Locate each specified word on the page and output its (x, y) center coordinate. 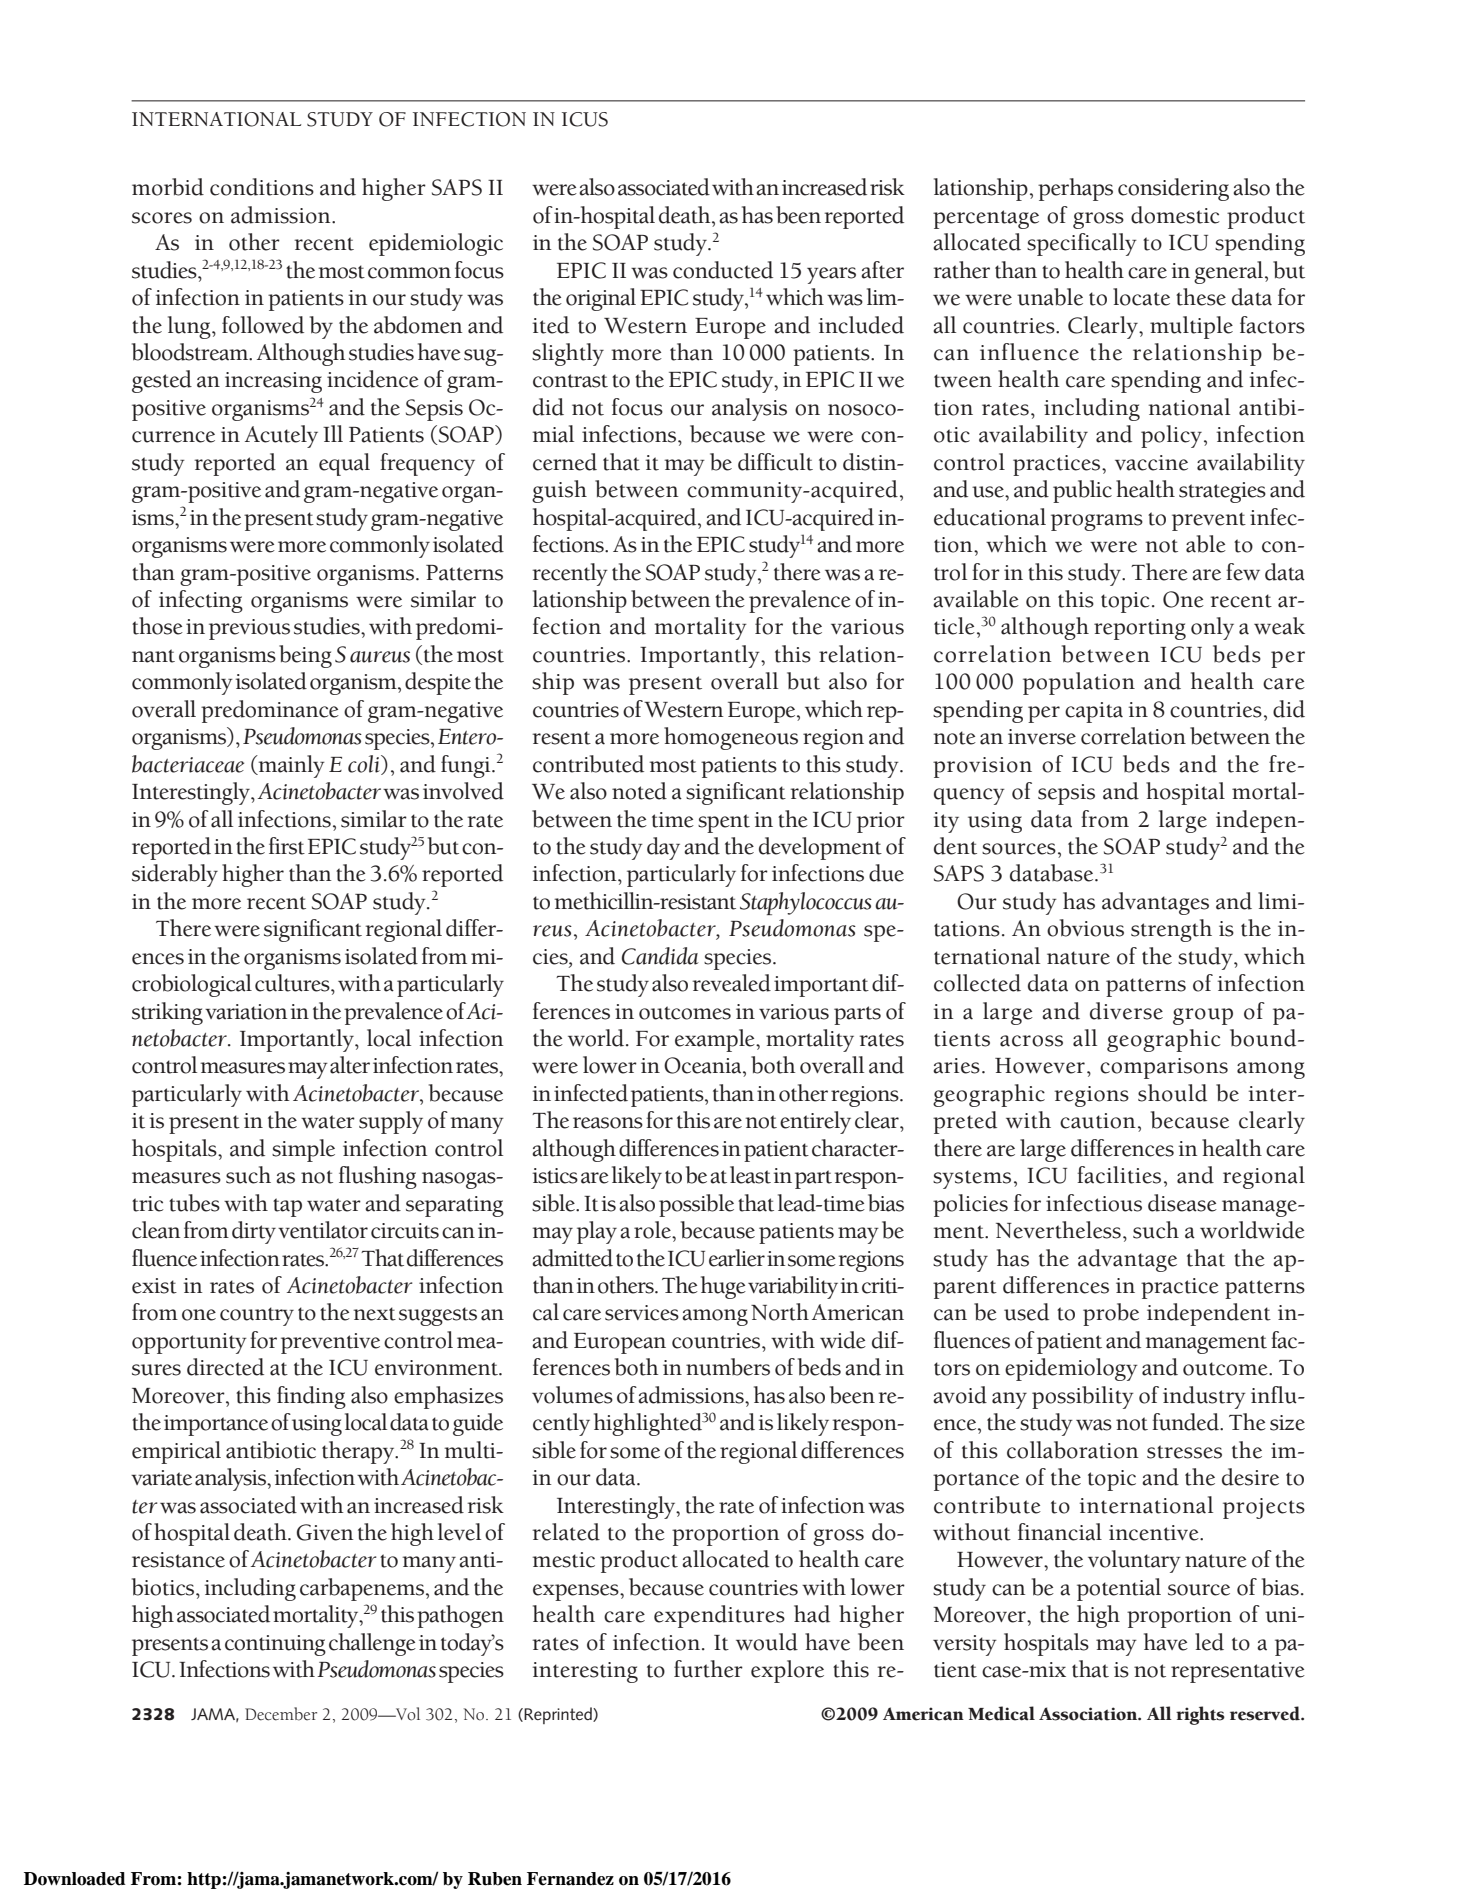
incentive (1155, 1533)
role (653, 1230)
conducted (723, 270)
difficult (775, 462)
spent (724, 823)
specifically (1082, 244)
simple (303, 1150)
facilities (1119, 1175)
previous (249, 629)
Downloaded (75, 1879)
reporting (1140, 629)
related (566, 1532)
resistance (178, 1560)
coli (365, 765)
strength (1171, 930)
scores (162, 218)
